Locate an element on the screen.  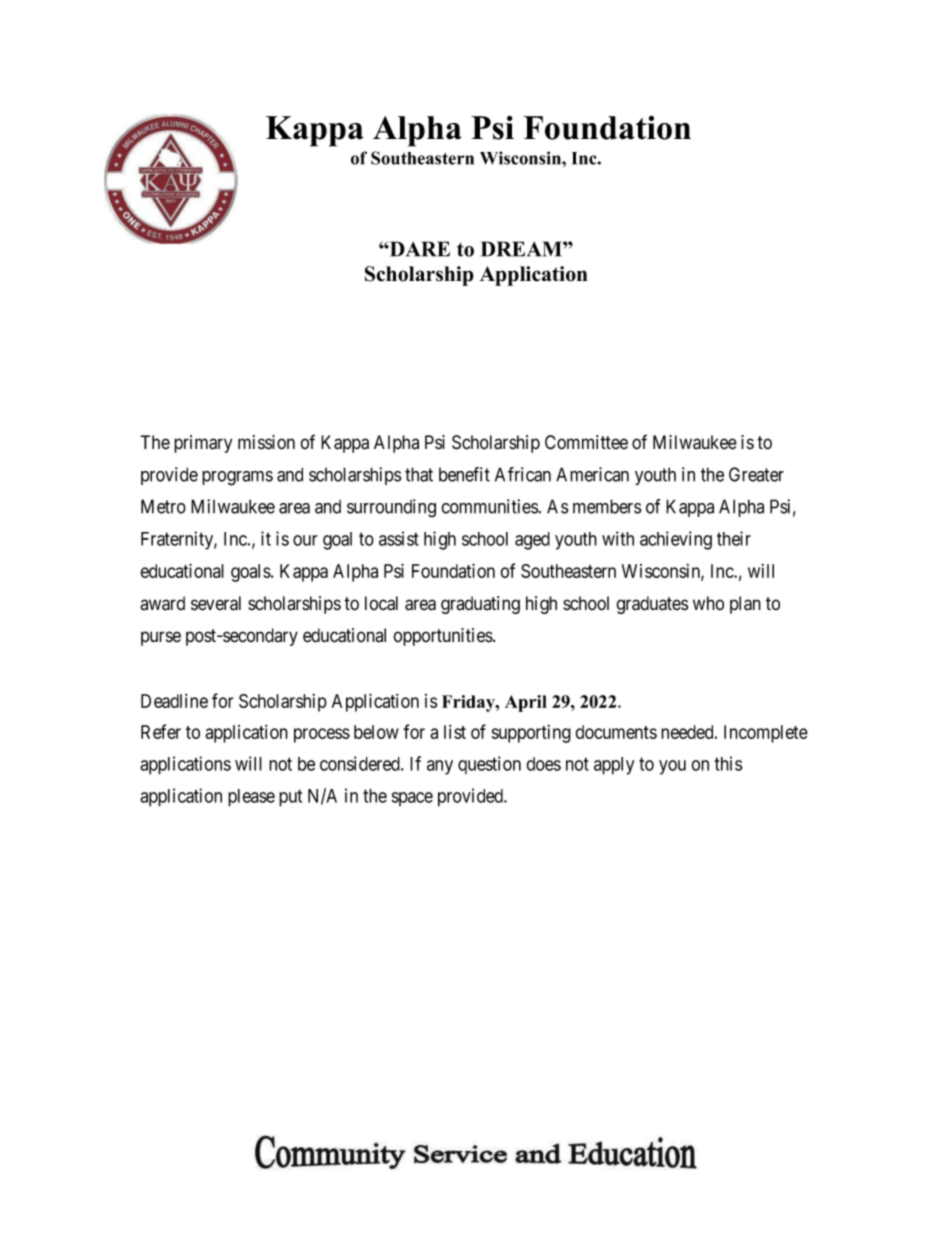
several is located at coordinates (216, 603).
